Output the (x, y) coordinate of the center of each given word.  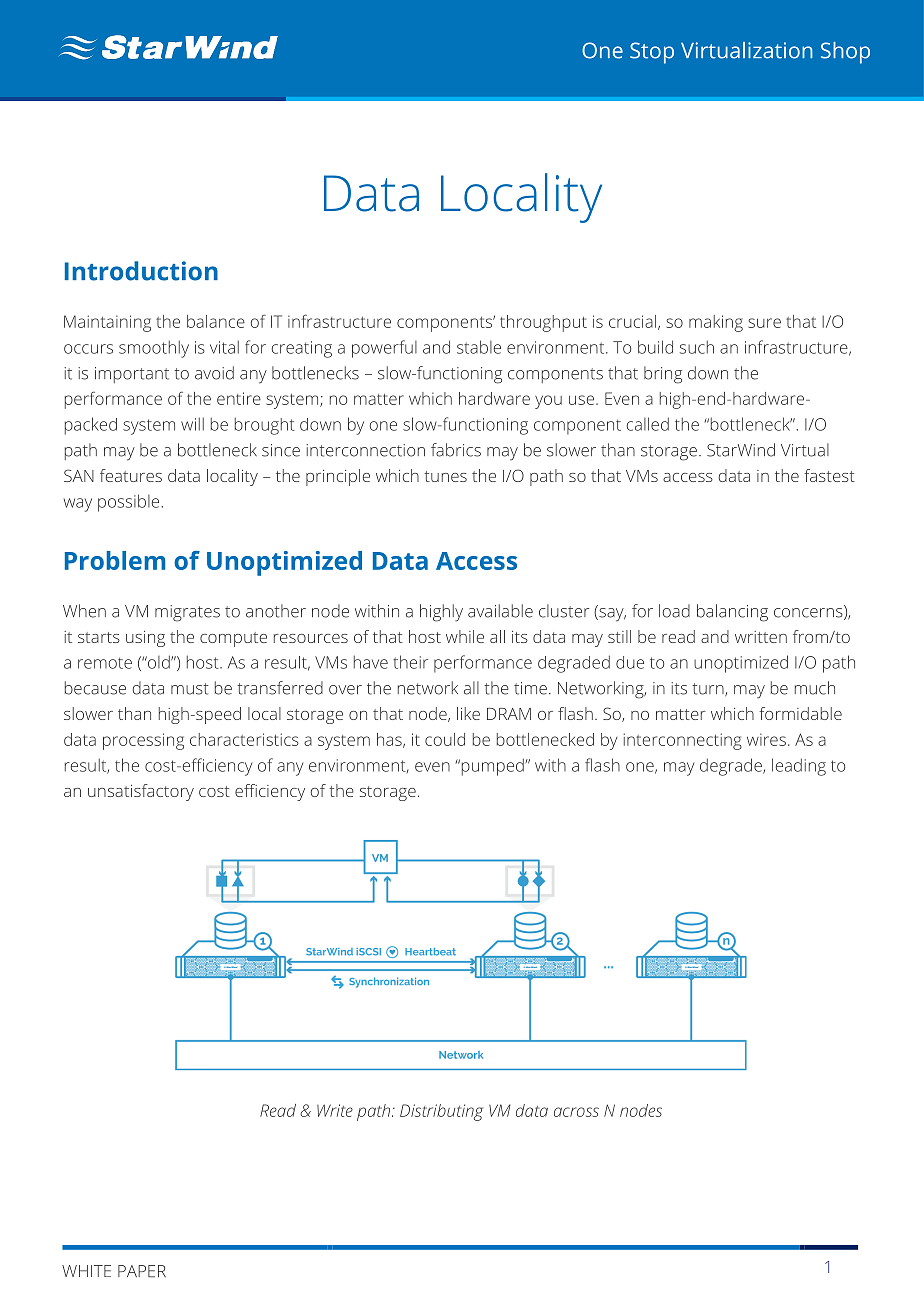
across (576, 1112)
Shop (845, 53)
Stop (652, 53)
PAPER (142, 1271)
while (465, 636)
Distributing (441, 1112)
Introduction (141, 271)
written (761, 637)
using (145, 639)
